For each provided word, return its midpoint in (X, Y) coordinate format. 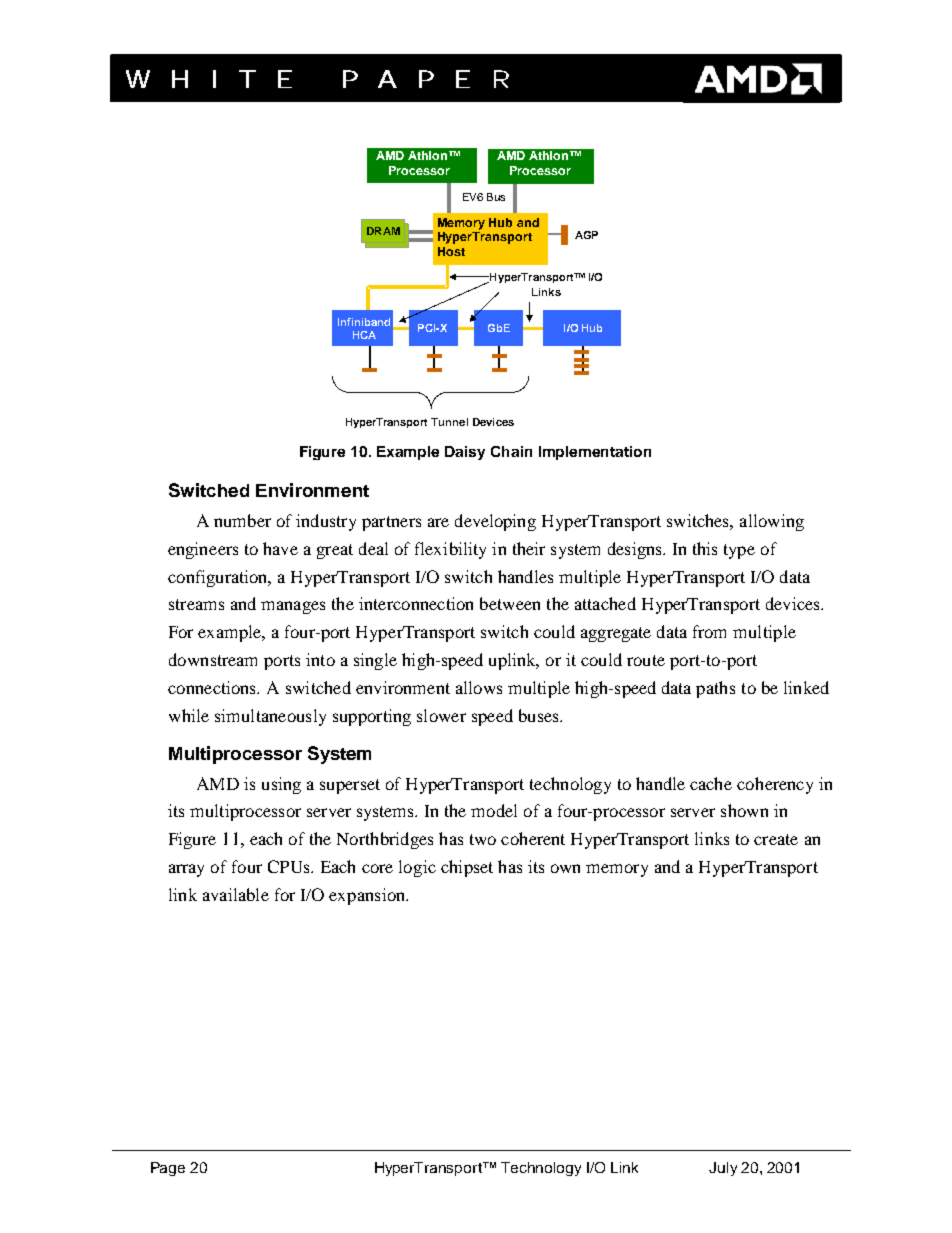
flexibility (450, 550)
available (236, 894)
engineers (203, 550)
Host (451, 251)
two (483, 839)
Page (168, 1169)
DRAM (383, 231)
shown (744, 810)
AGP (586, 235)
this (705, 548)
